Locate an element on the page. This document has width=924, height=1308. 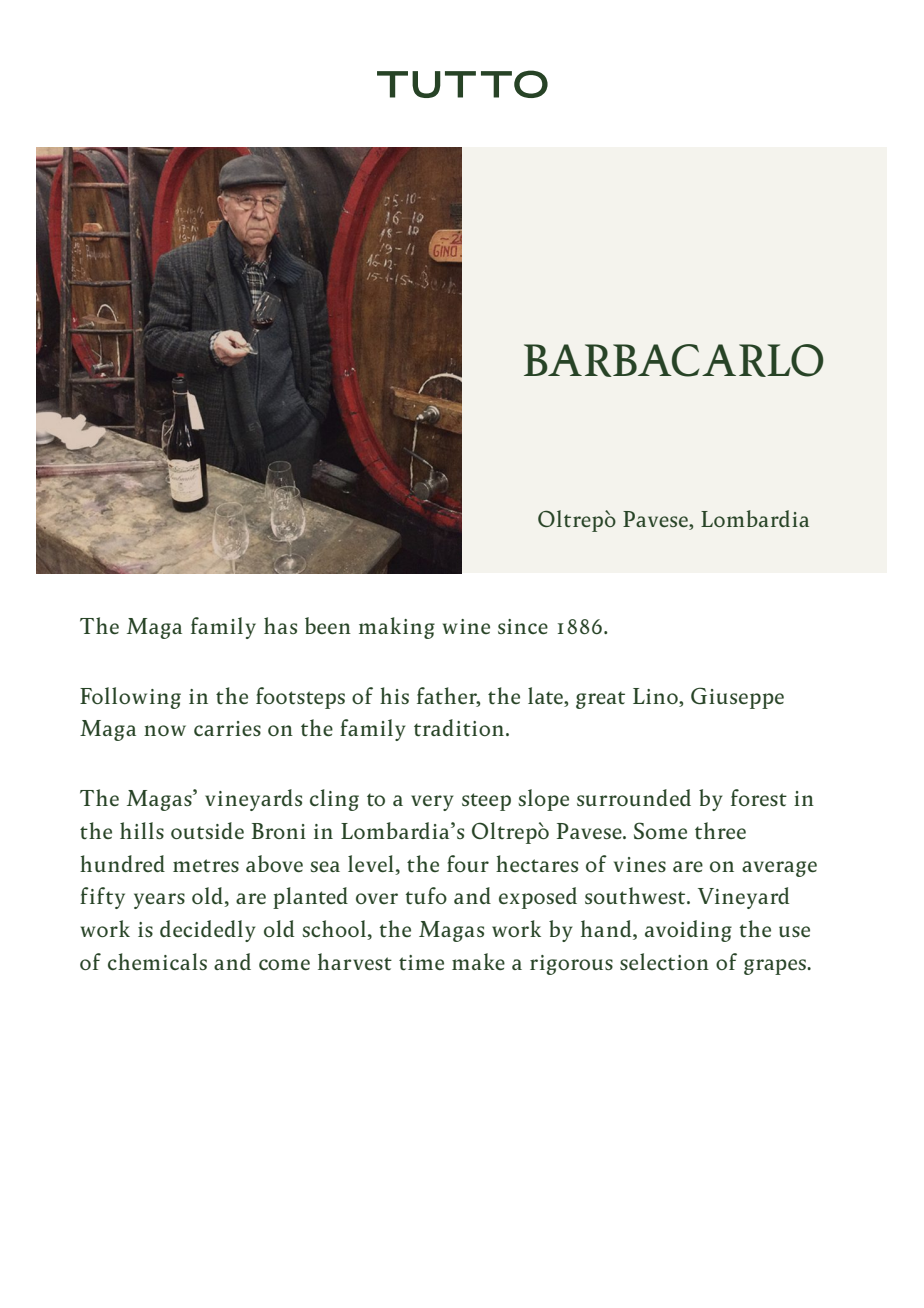
forest is located at coordinates (759, 797).
